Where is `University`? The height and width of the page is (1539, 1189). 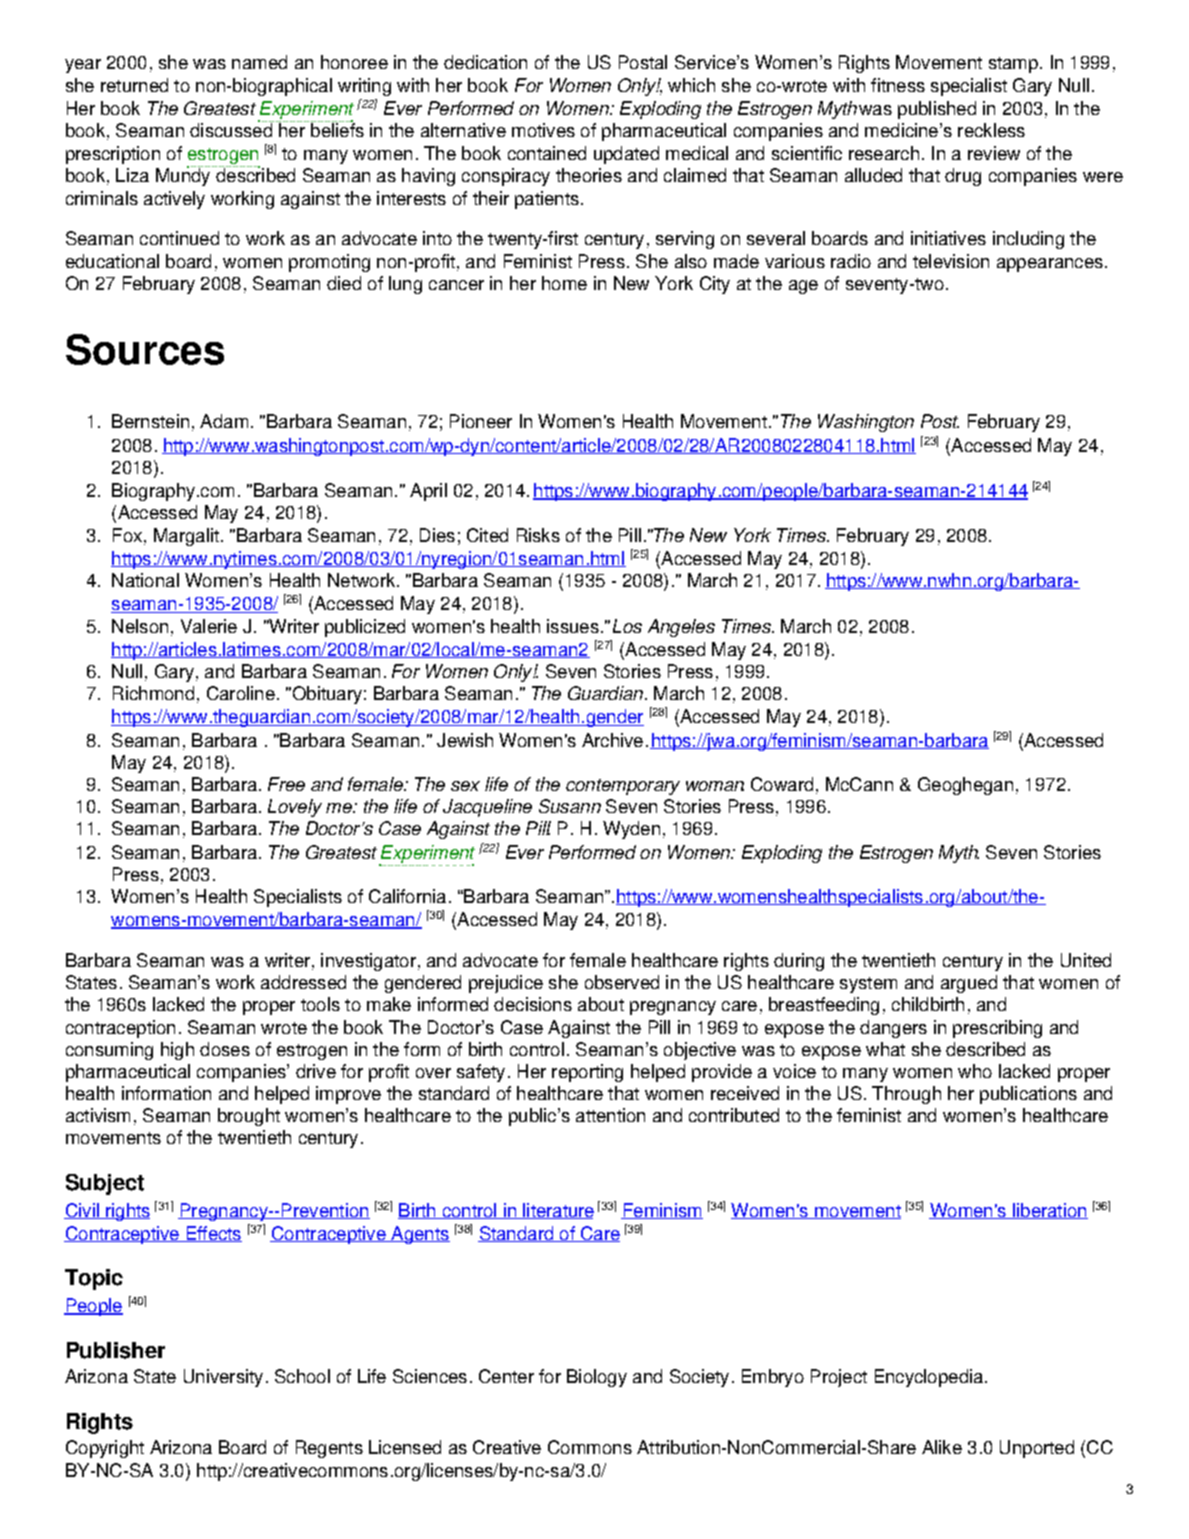 University is located at coordinates (223, 1378).
